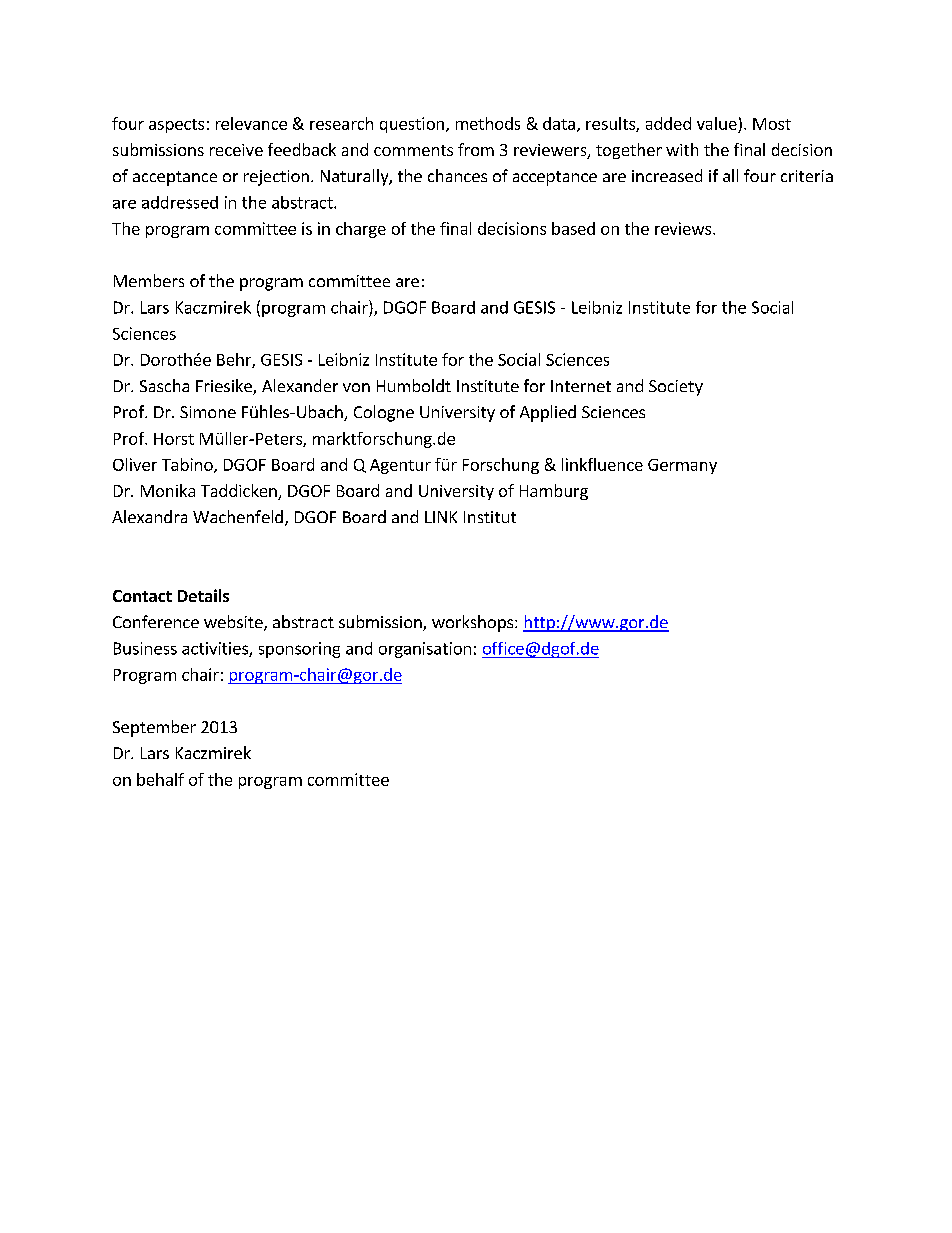 Image resolution: width=952 pixels, height=1233 pixels. I want to click on from, so click(476, 149).
